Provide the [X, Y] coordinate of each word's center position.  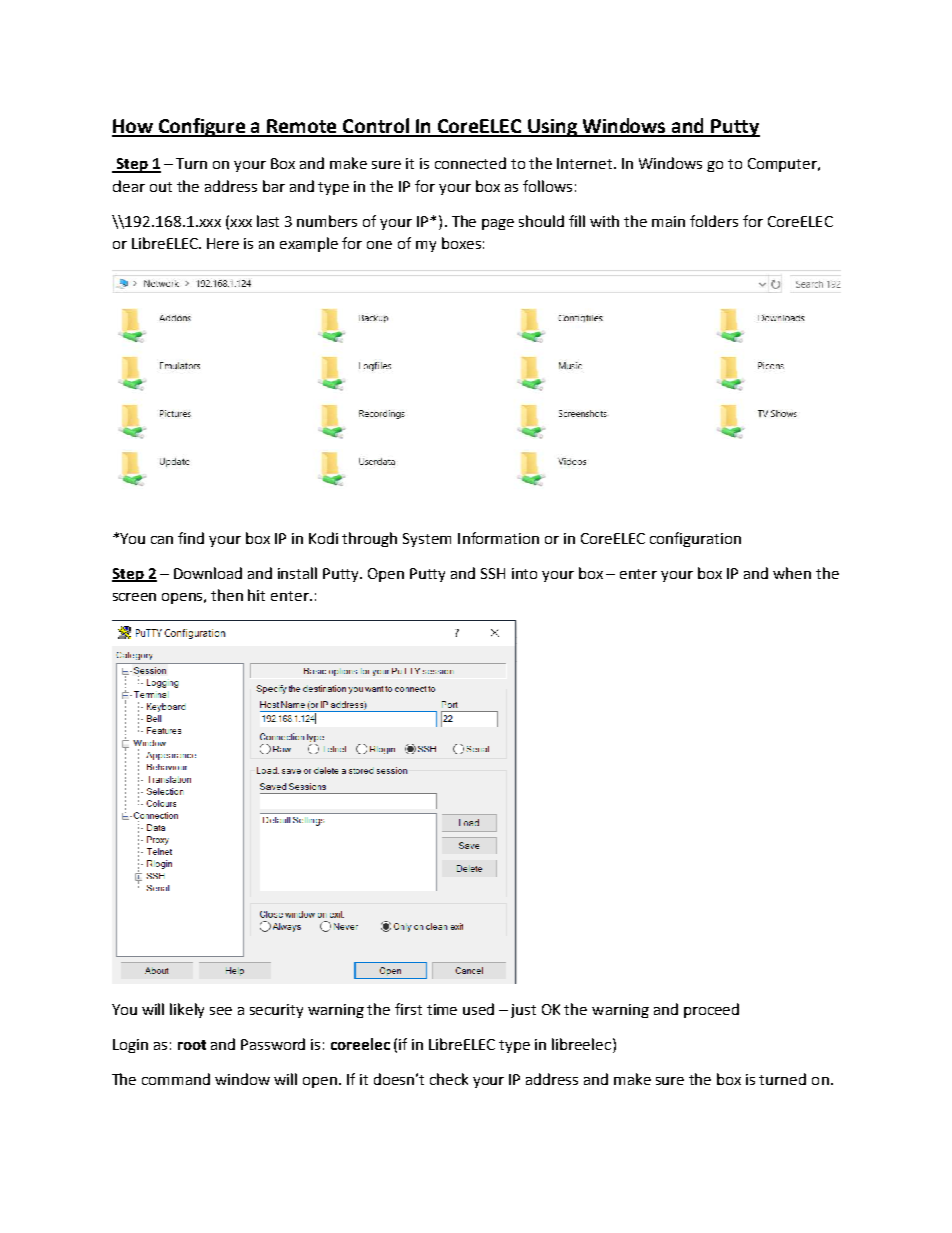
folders [714, 221]
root [192, 1045]
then [227, 595]
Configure [202, 127]
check [449, 1079]
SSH [493, 573]
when [792, 573]
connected [470, 163]
